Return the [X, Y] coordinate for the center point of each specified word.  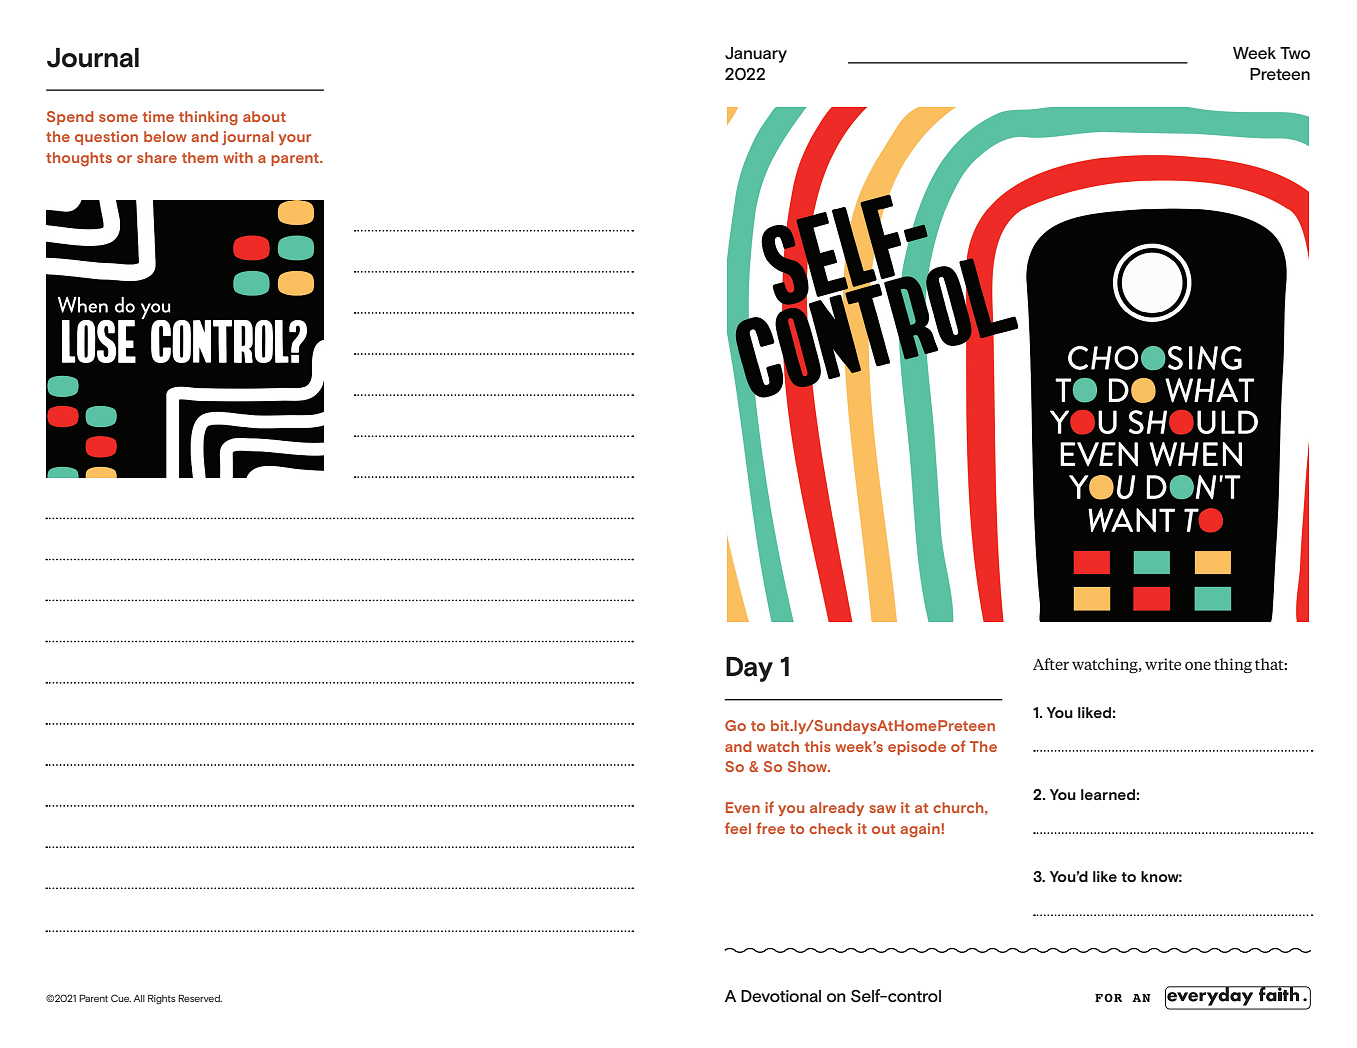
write [1163, 664]
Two [1295, 53]
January [756, 55]
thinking [208, 118]
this [818, 746]
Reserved [200, 998]
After [1051, 664]
